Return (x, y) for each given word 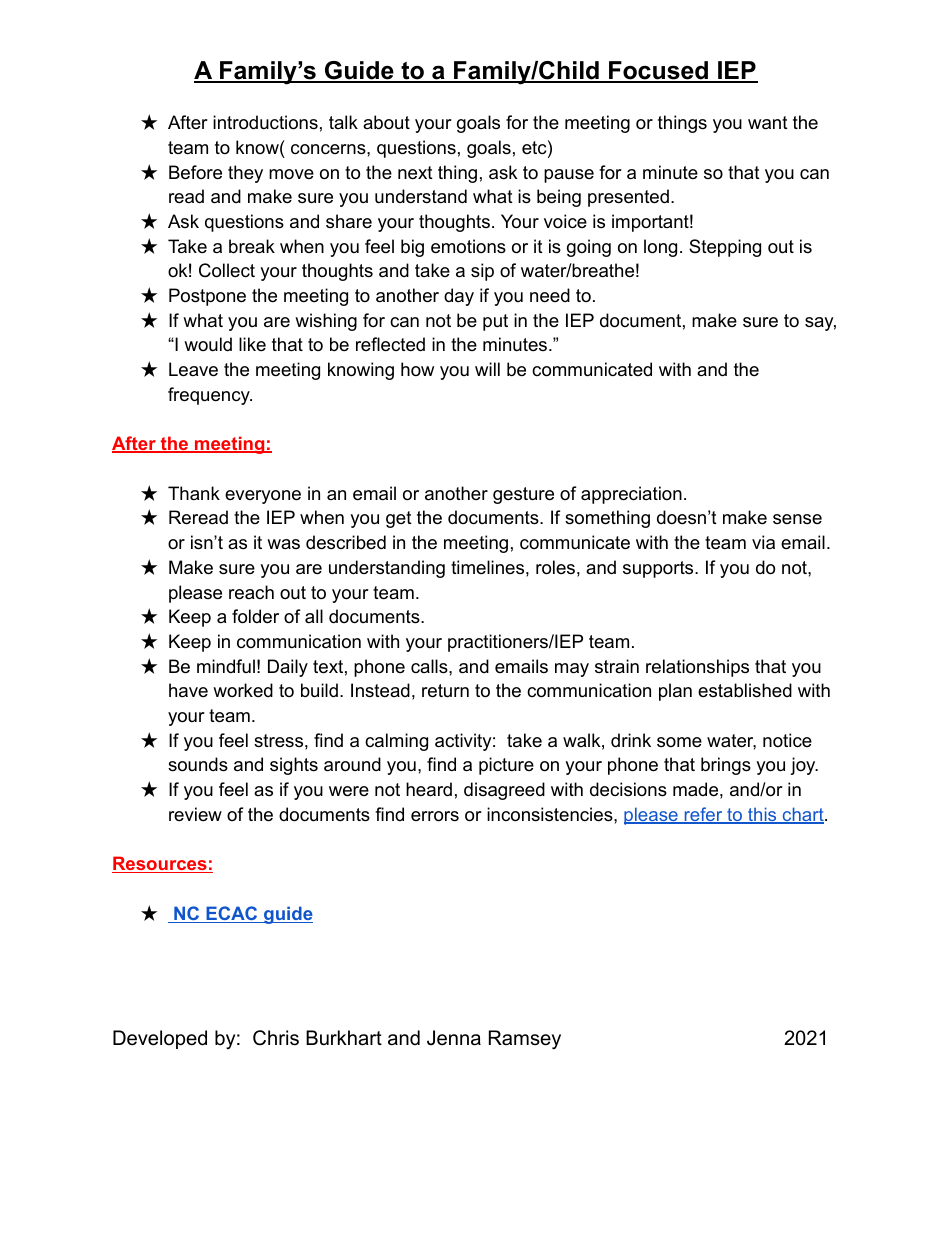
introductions (265, 122)
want (768, 123)
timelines (487, 567)
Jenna (454, 1038)
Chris (276, 1038)
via (763, 542)
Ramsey (525, 1040)
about (386, 122)
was (283, 544)
